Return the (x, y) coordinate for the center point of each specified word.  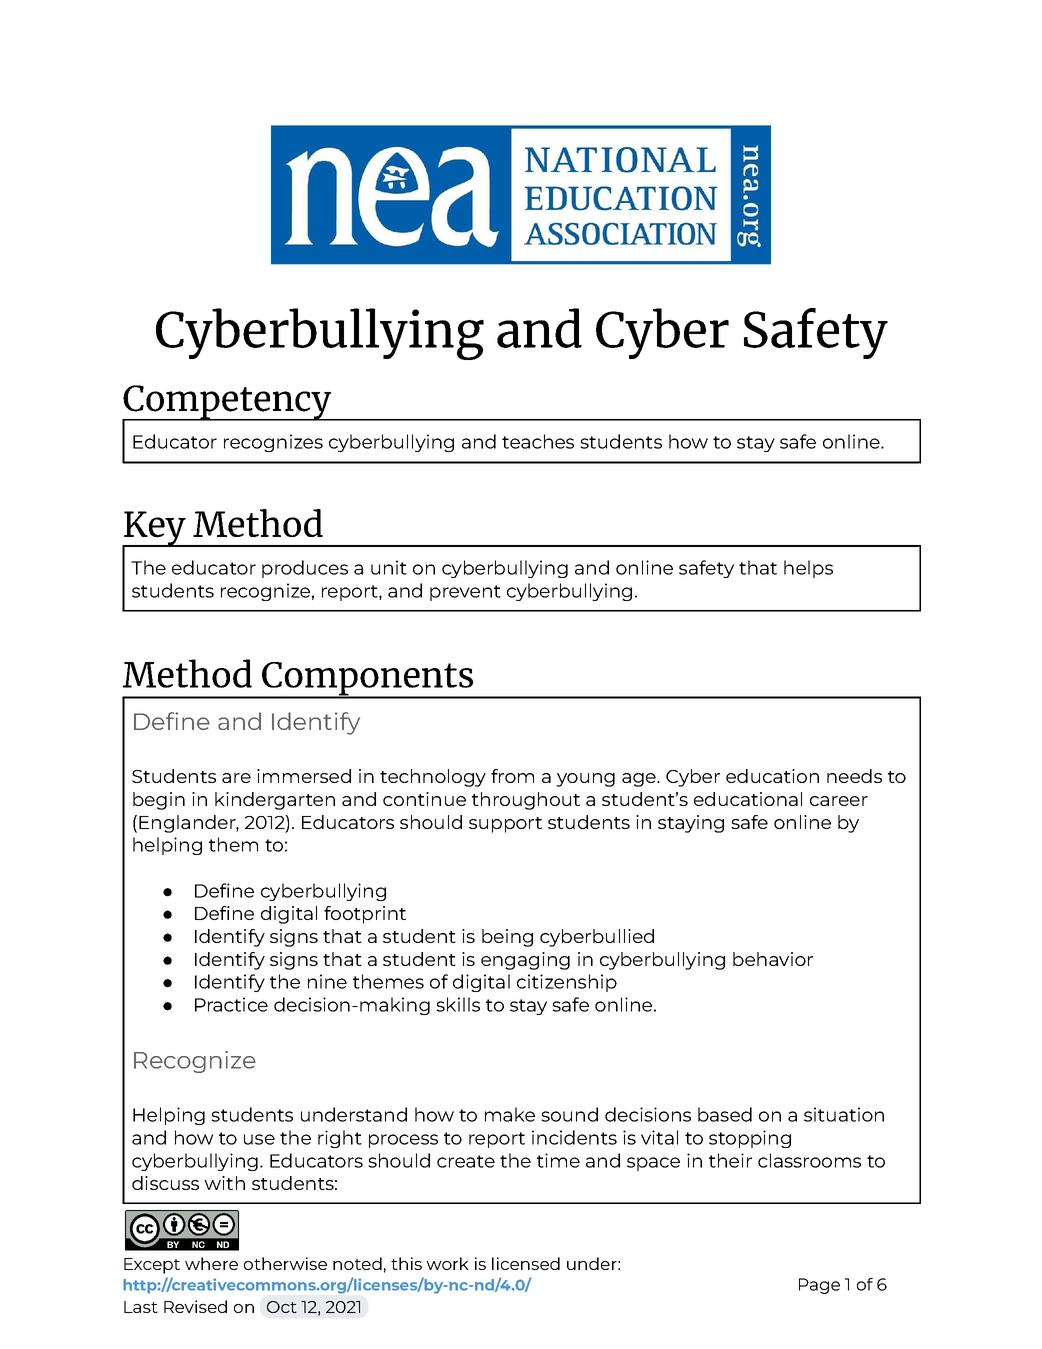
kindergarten (275, 801)
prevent (465, 593)
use (259, 1139)
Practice (231, 1004)
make (510, 1114)
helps (808, 569)
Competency (228, 403)
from (512, 776)
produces (305, 569)
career (839, 801)
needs (854, 776)
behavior (773, 959)
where (211, 1263)
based (725, 1114)
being (507, 938)
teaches (538, 441)
